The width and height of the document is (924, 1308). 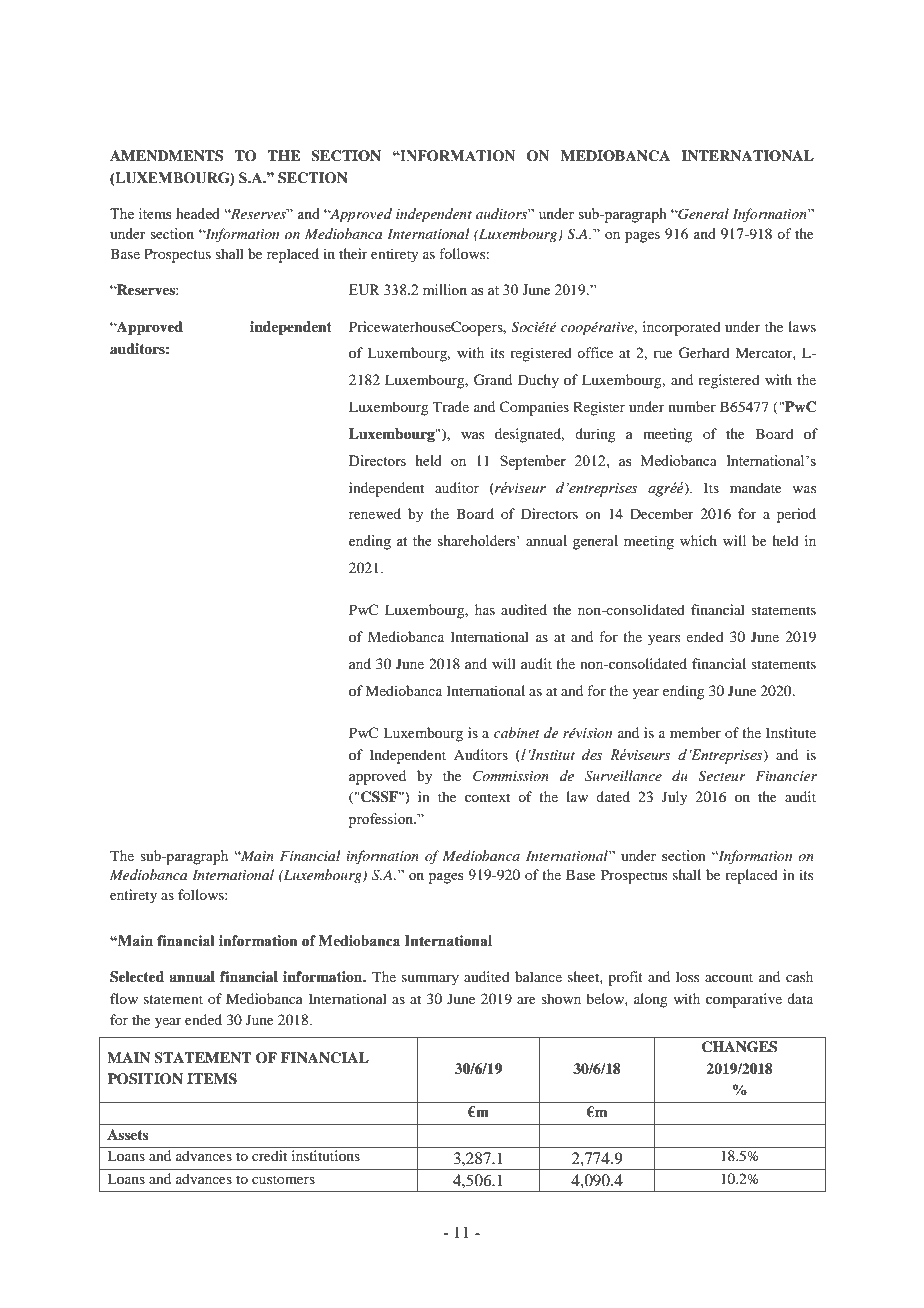 What do you see at coordinates (485, 609) in the document?
I see `has` at bounding box center [485, 609].
